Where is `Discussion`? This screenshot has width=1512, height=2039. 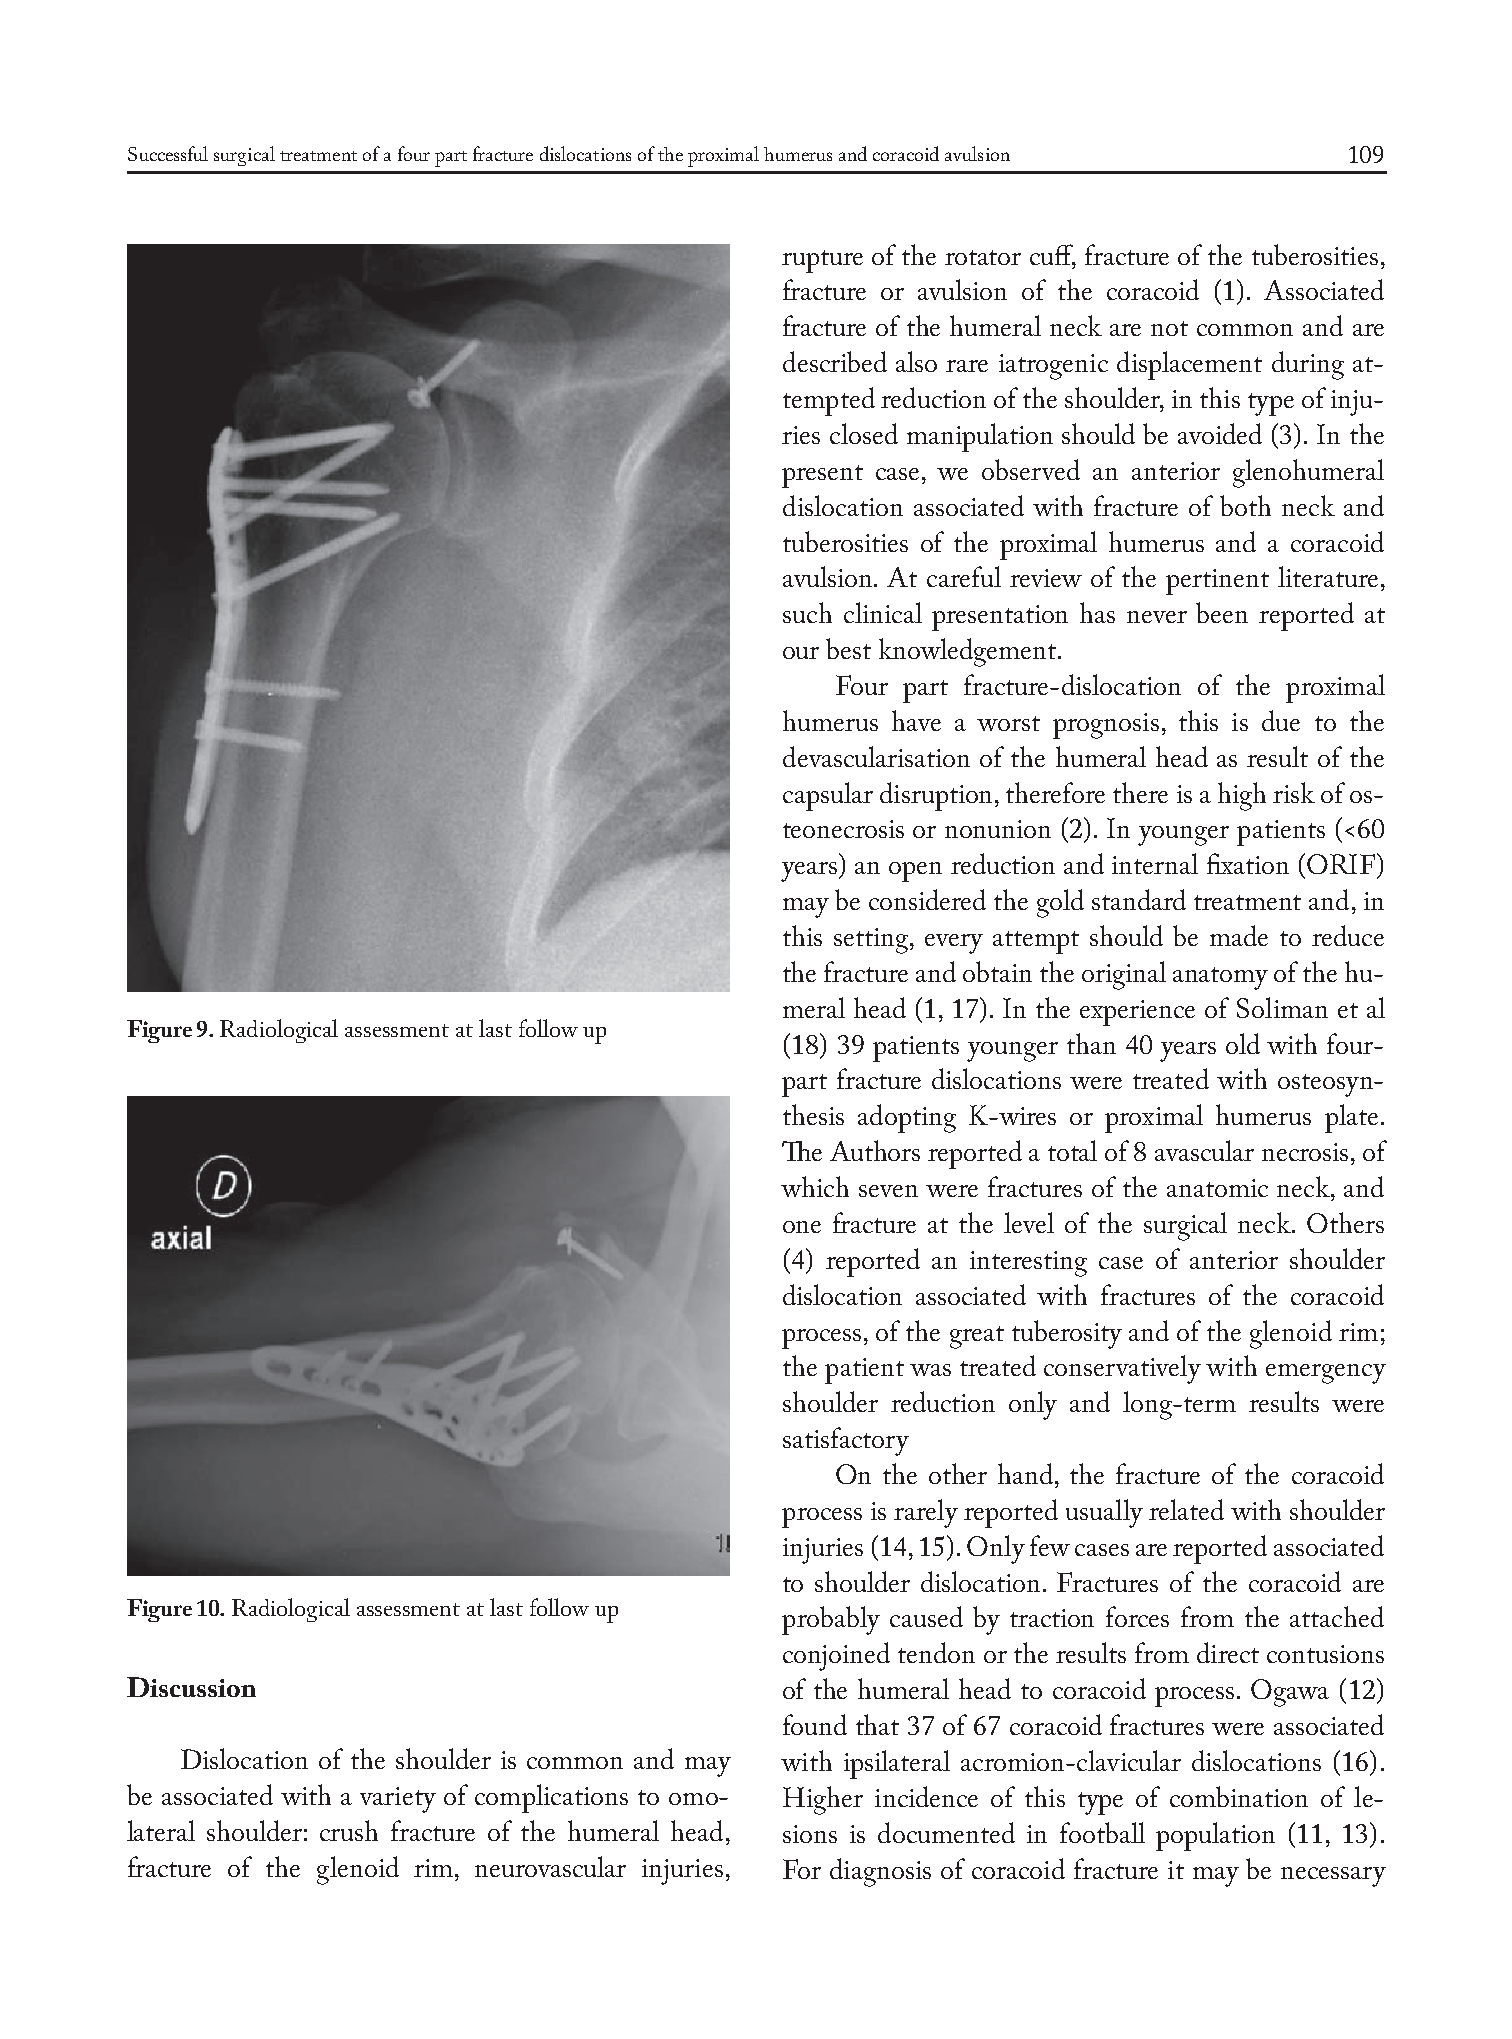
Discussion is located at coordinates (191, 1687).
